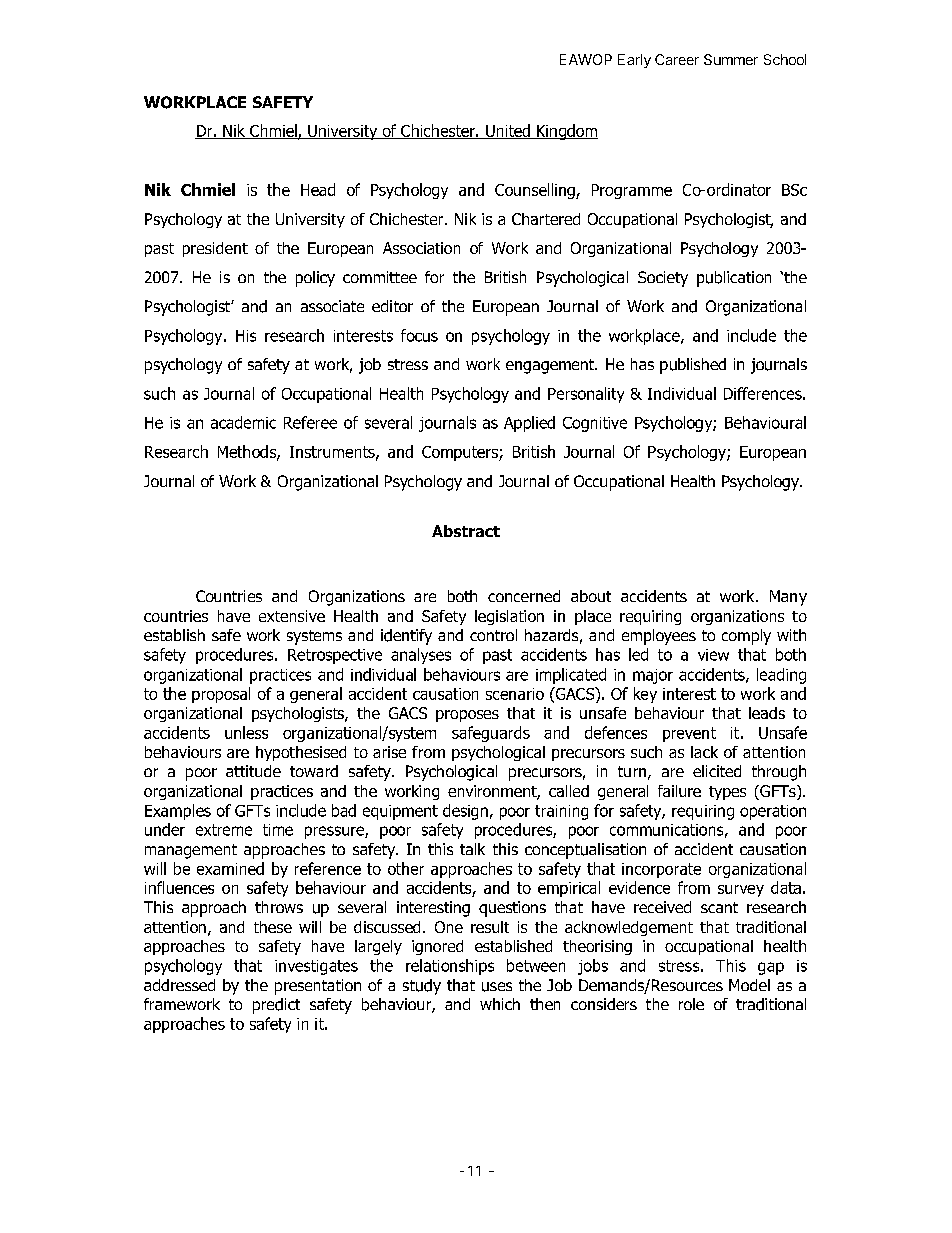 This screenshot has height=1233, width=952. What do you see at coordinates (292, 616) in the screenshot?
I see `extensive` at bounding box center [292, 616].
